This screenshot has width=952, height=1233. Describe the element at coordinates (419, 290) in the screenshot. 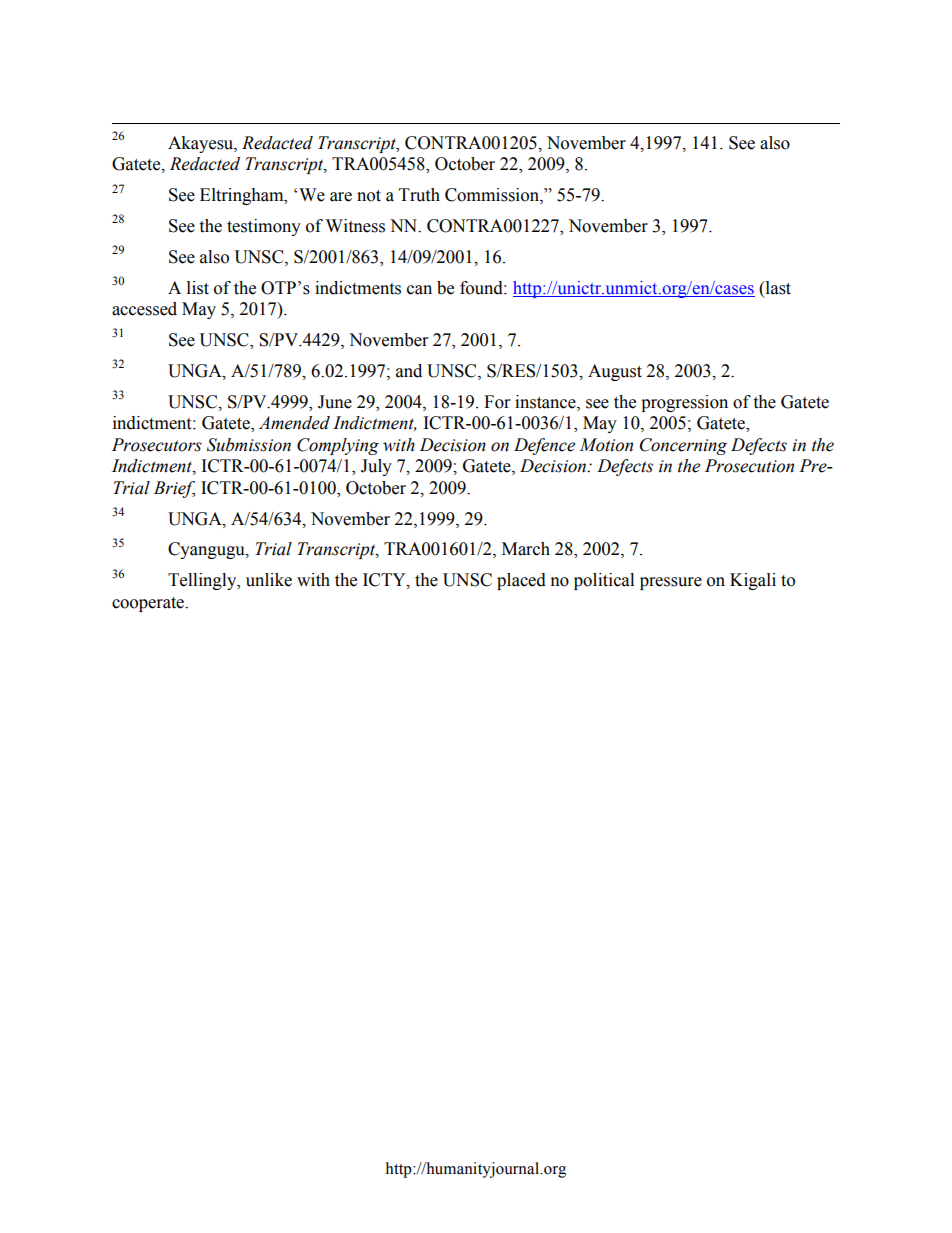

I see `can` at that location.
